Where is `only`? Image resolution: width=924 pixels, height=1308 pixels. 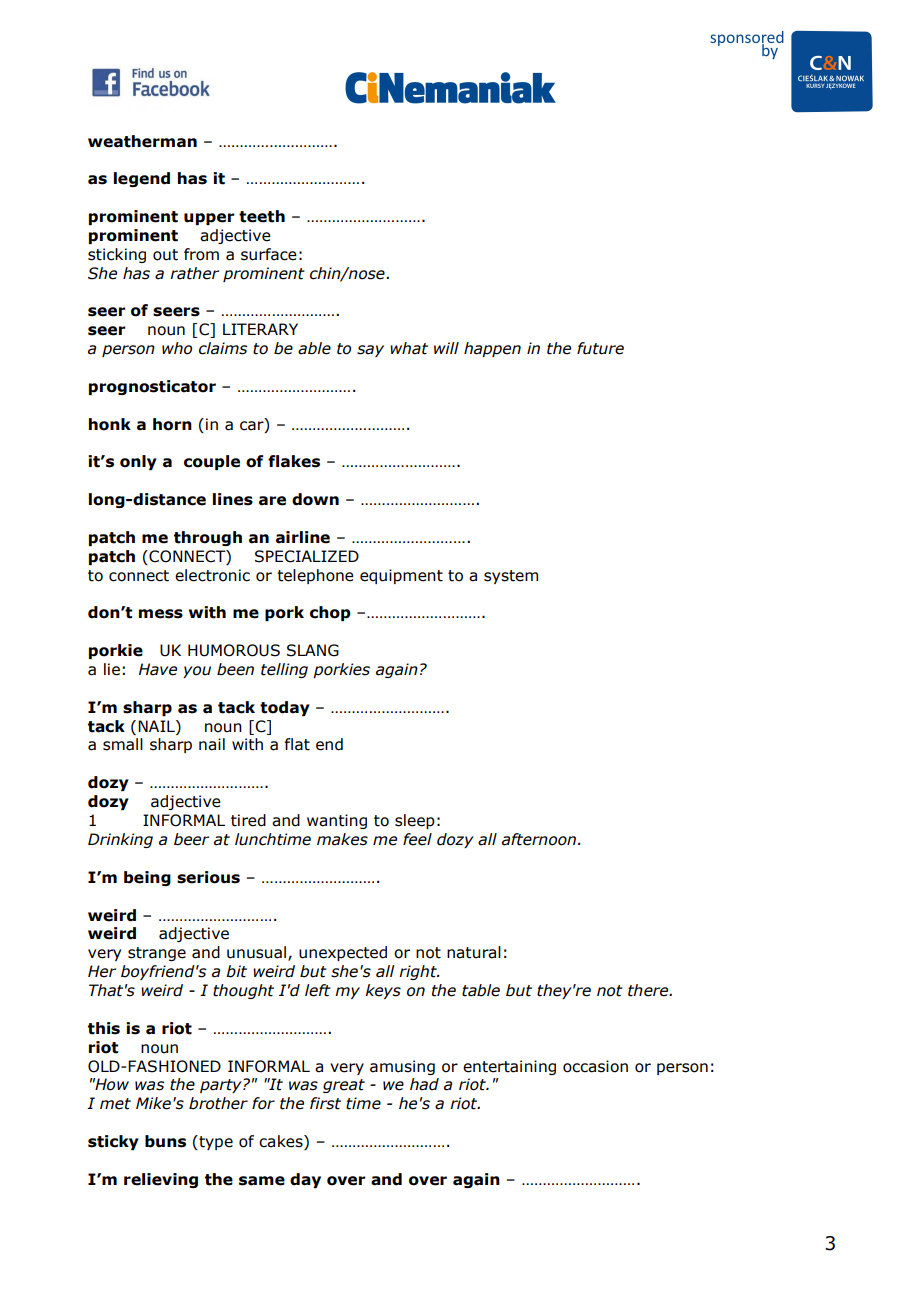
only is located at coordinates (138, 462).
